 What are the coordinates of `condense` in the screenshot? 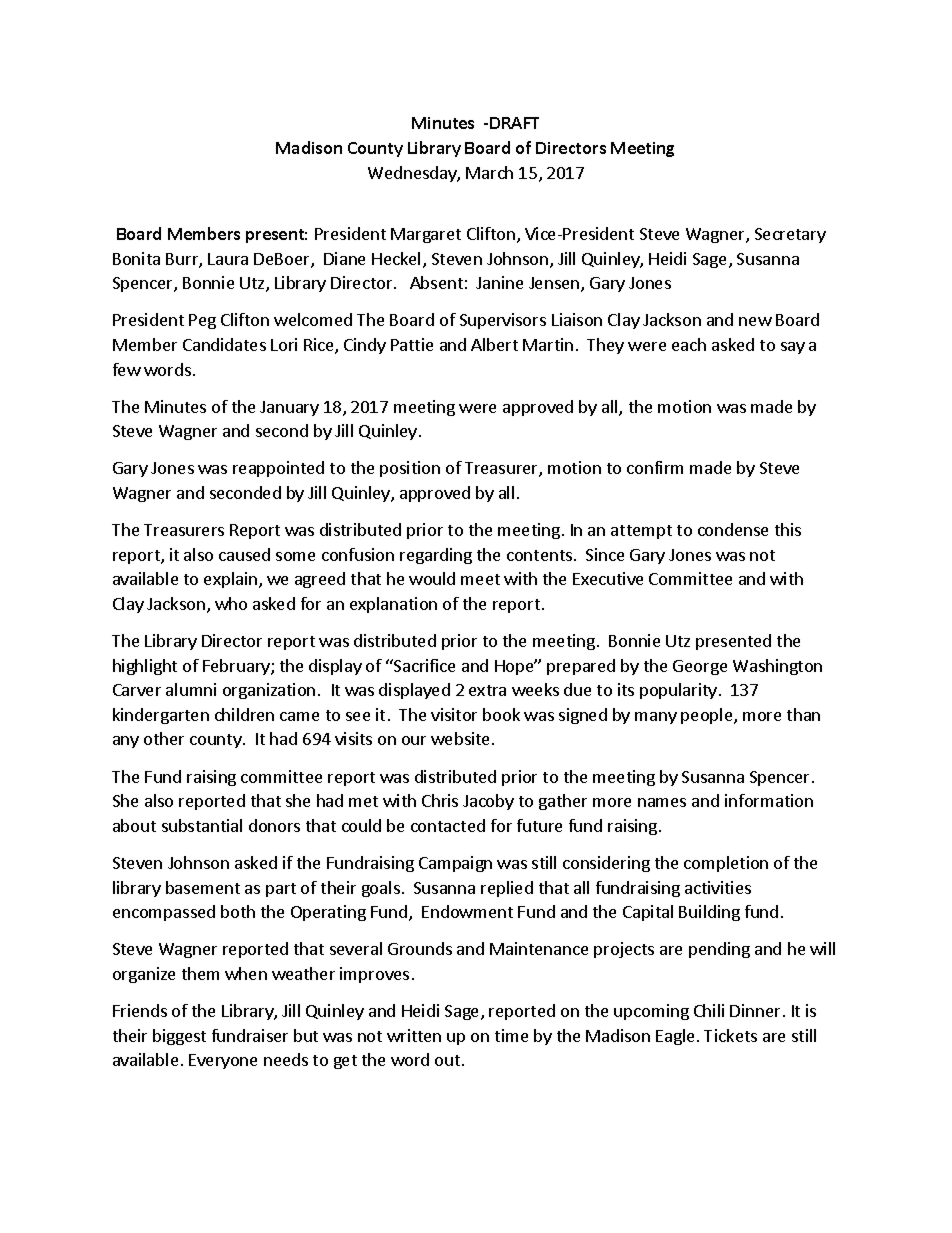 It's located at (733, 529).
